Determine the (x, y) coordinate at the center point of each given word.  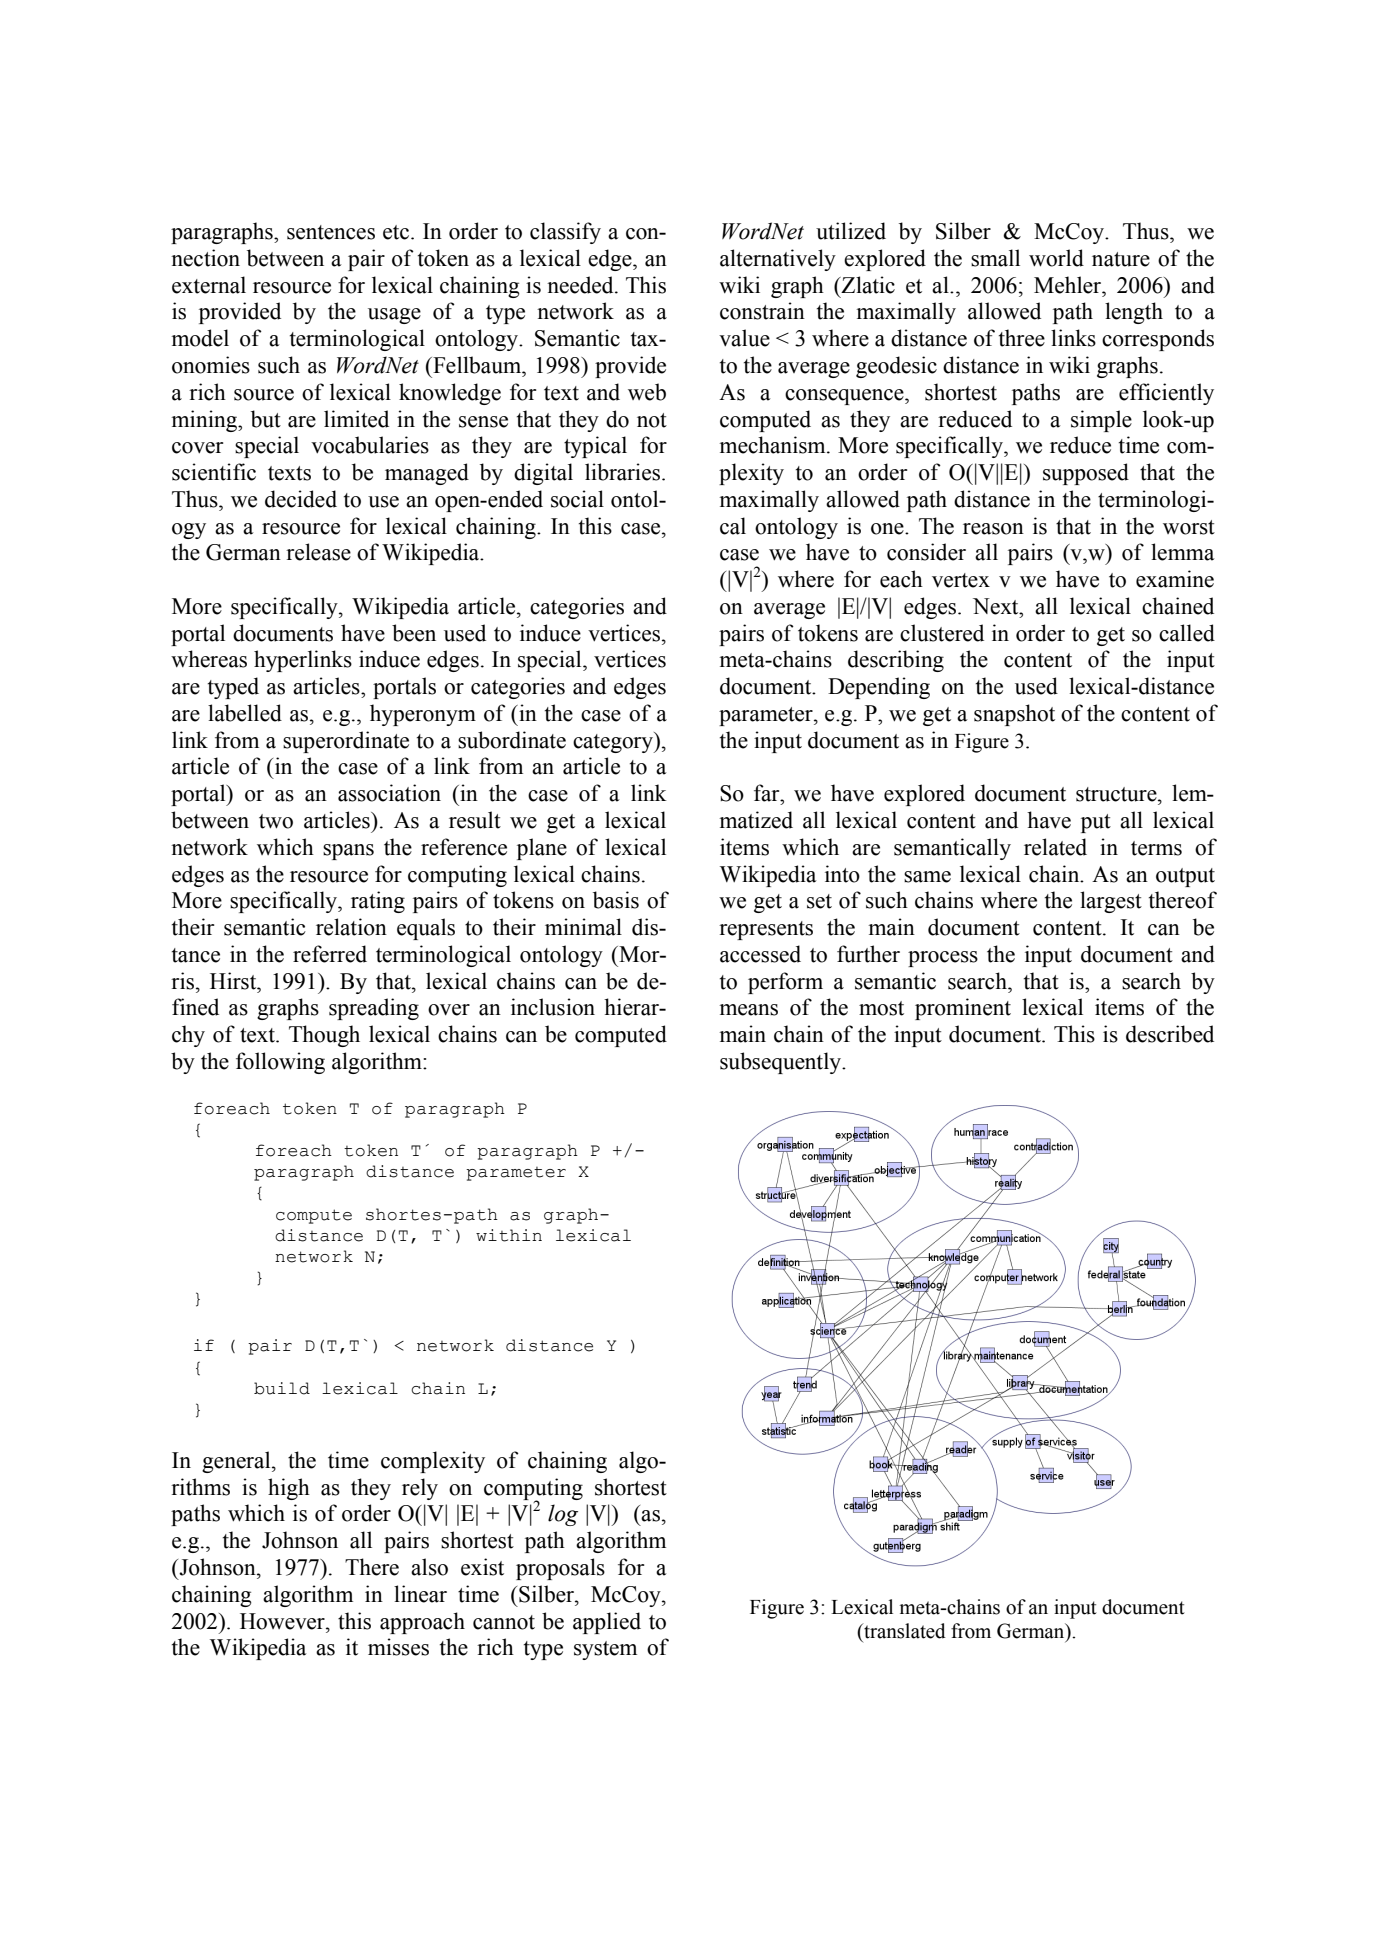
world (1056, 258)
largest (1111, 902)
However (283, 1621)
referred (330, 954)
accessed (760, 954)
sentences (331, 232)
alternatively (778, 260)
